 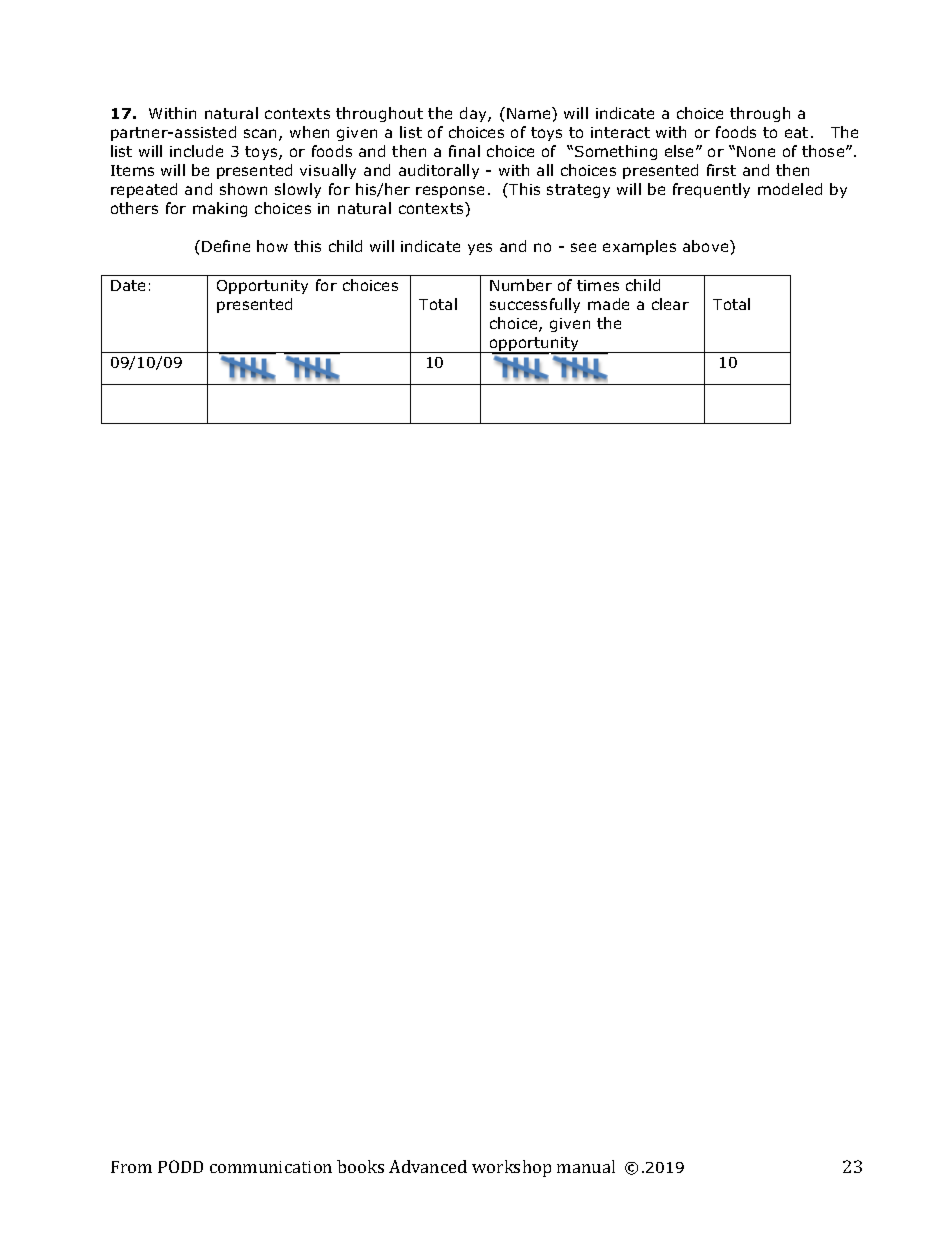 I want to click on Name, so click(x=530, y=113).
